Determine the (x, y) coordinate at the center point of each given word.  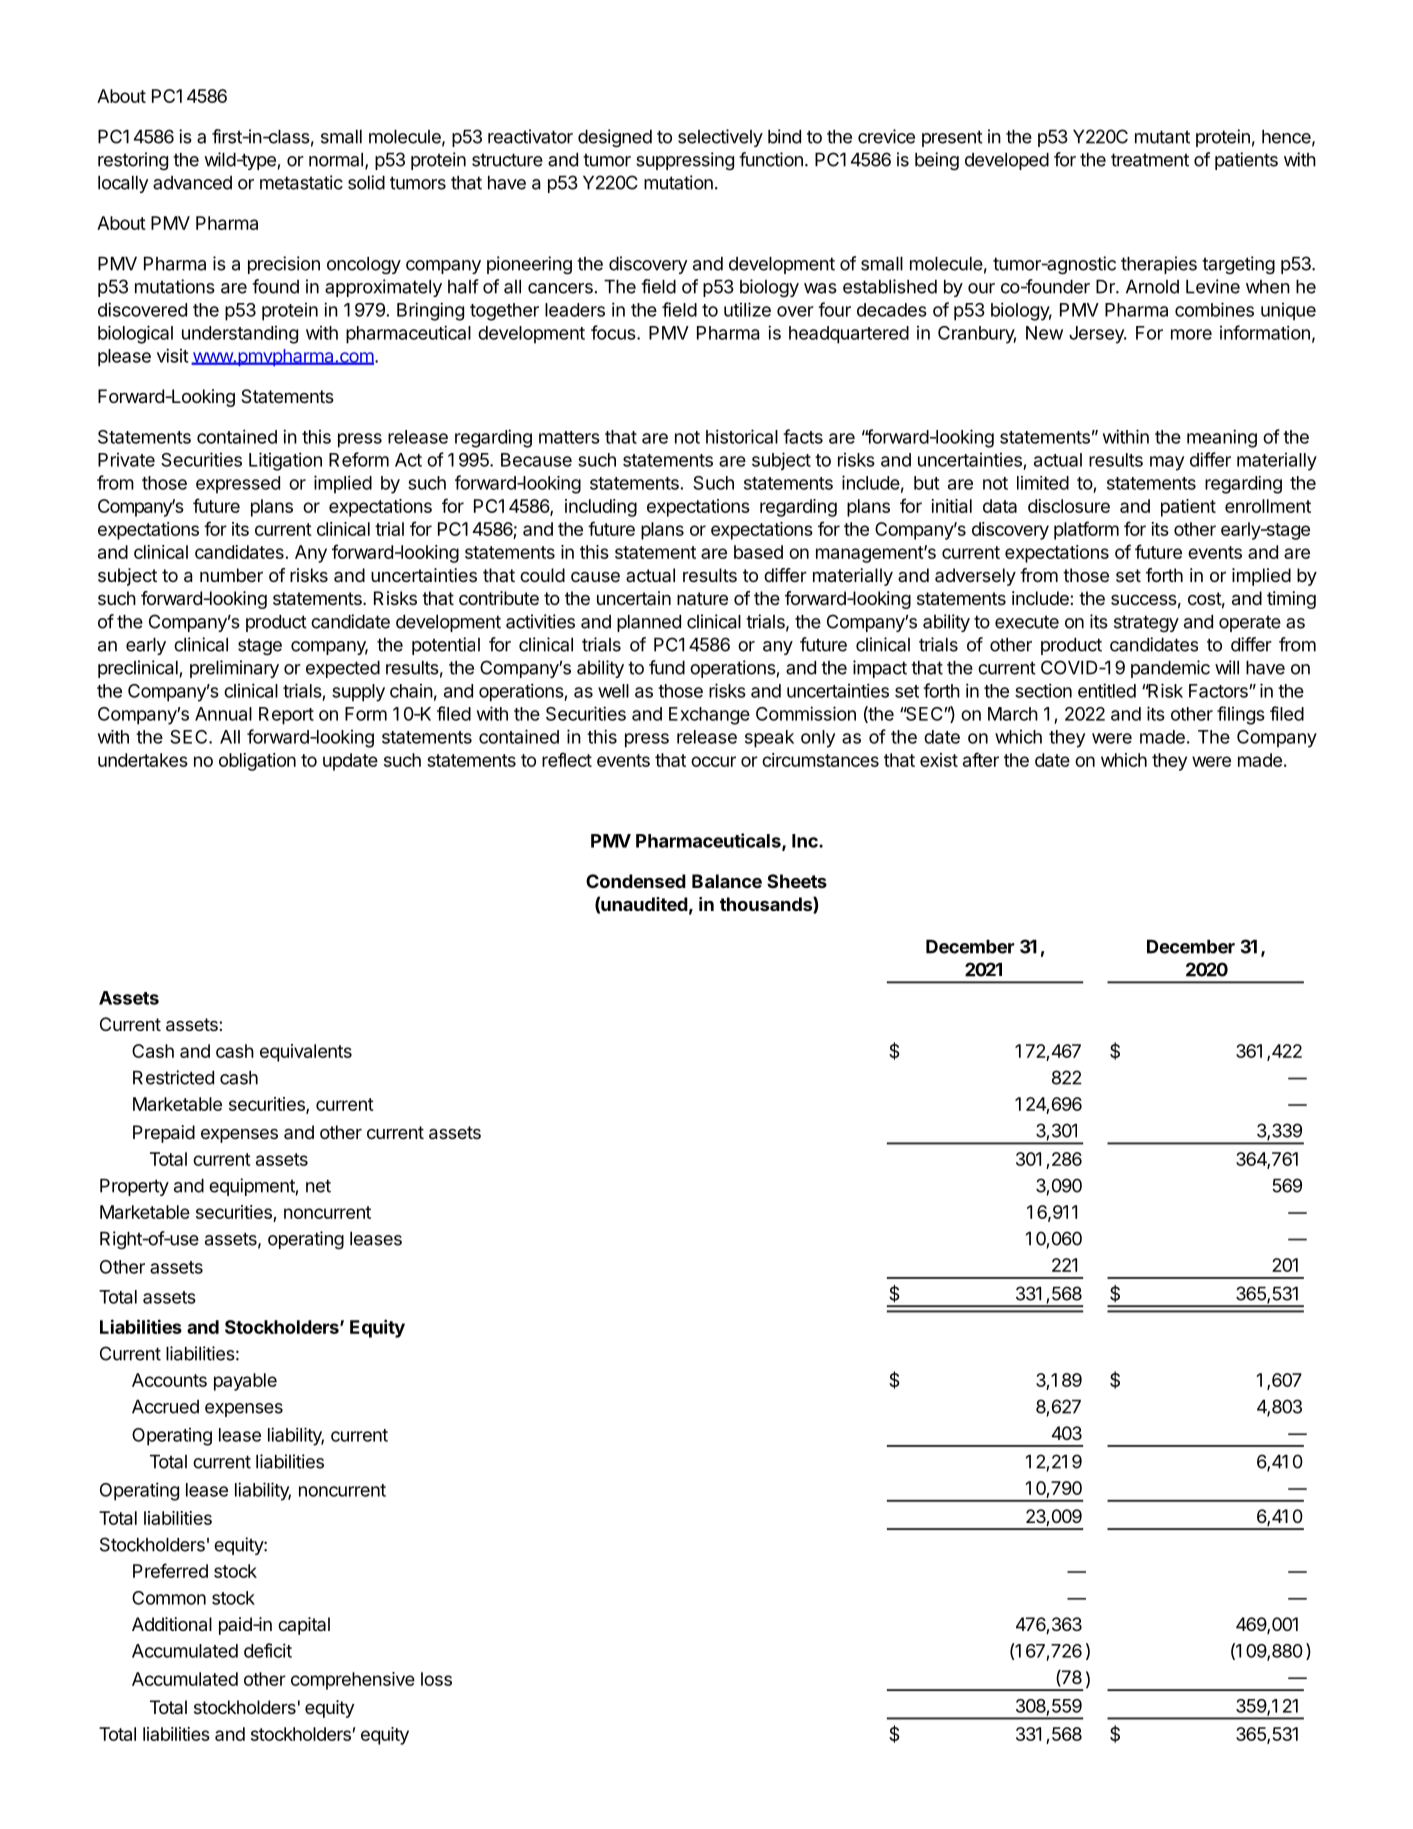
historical (742, 436)
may (1167, 463)
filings (1241, 715)
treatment (1150, 160)
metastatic (301, 182)
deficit (268, 1650)
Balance (727, 881)
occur (713, 761)
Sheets (797, 881)
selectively (720, 138)
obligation (257, 762)
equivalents (306, 1053)
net (318, 1186)
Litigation (285, 461)
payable (245, 1382)
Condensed (636, 881)
